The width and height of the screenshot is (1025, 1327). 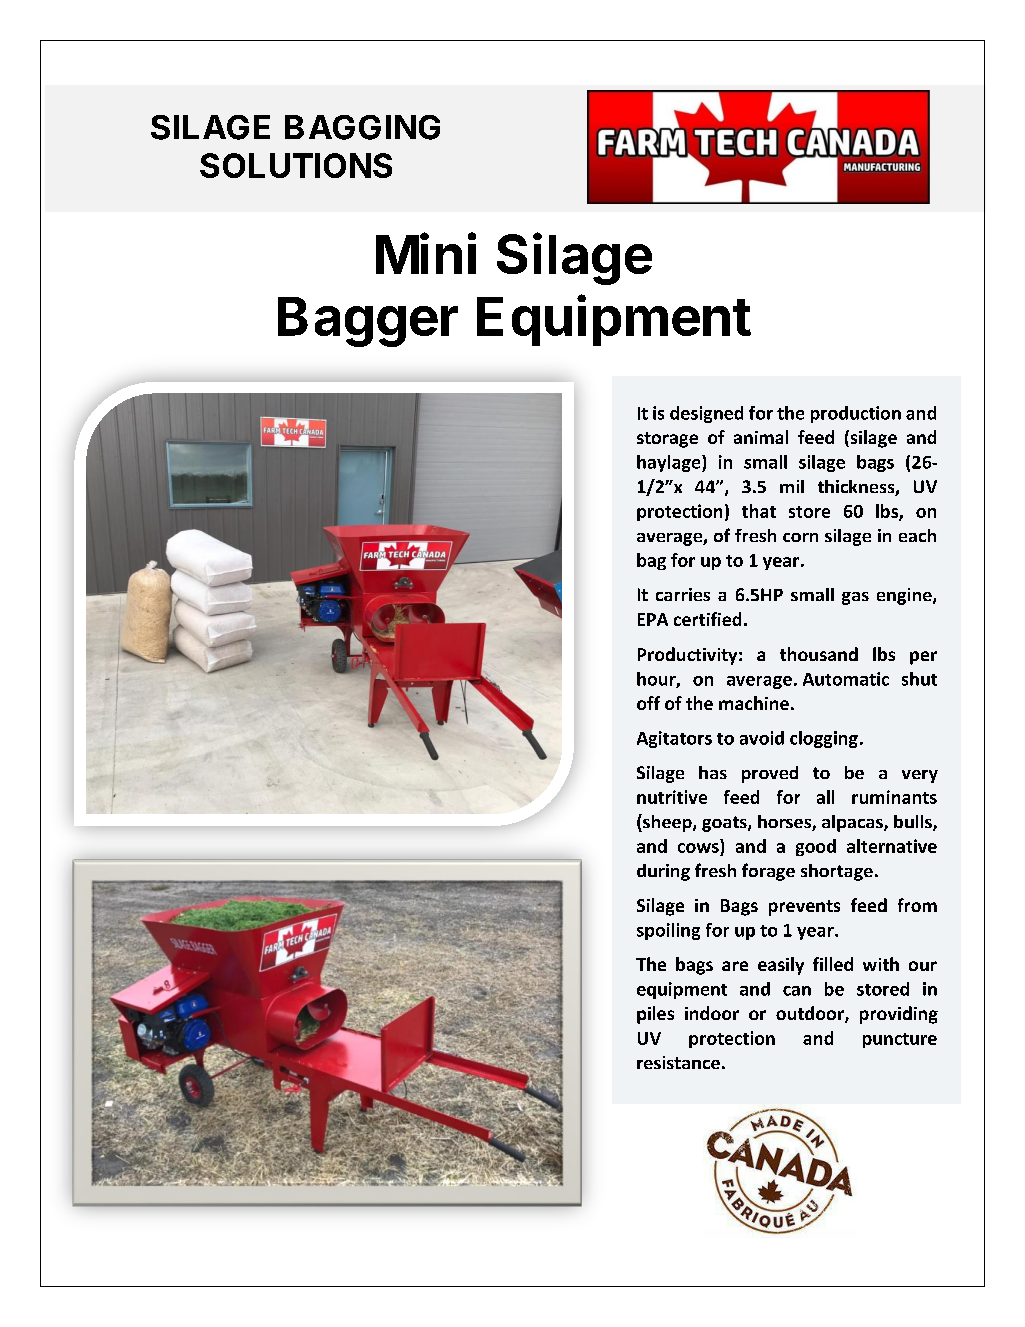 I want to click on production, so click(x=856, y=414).
